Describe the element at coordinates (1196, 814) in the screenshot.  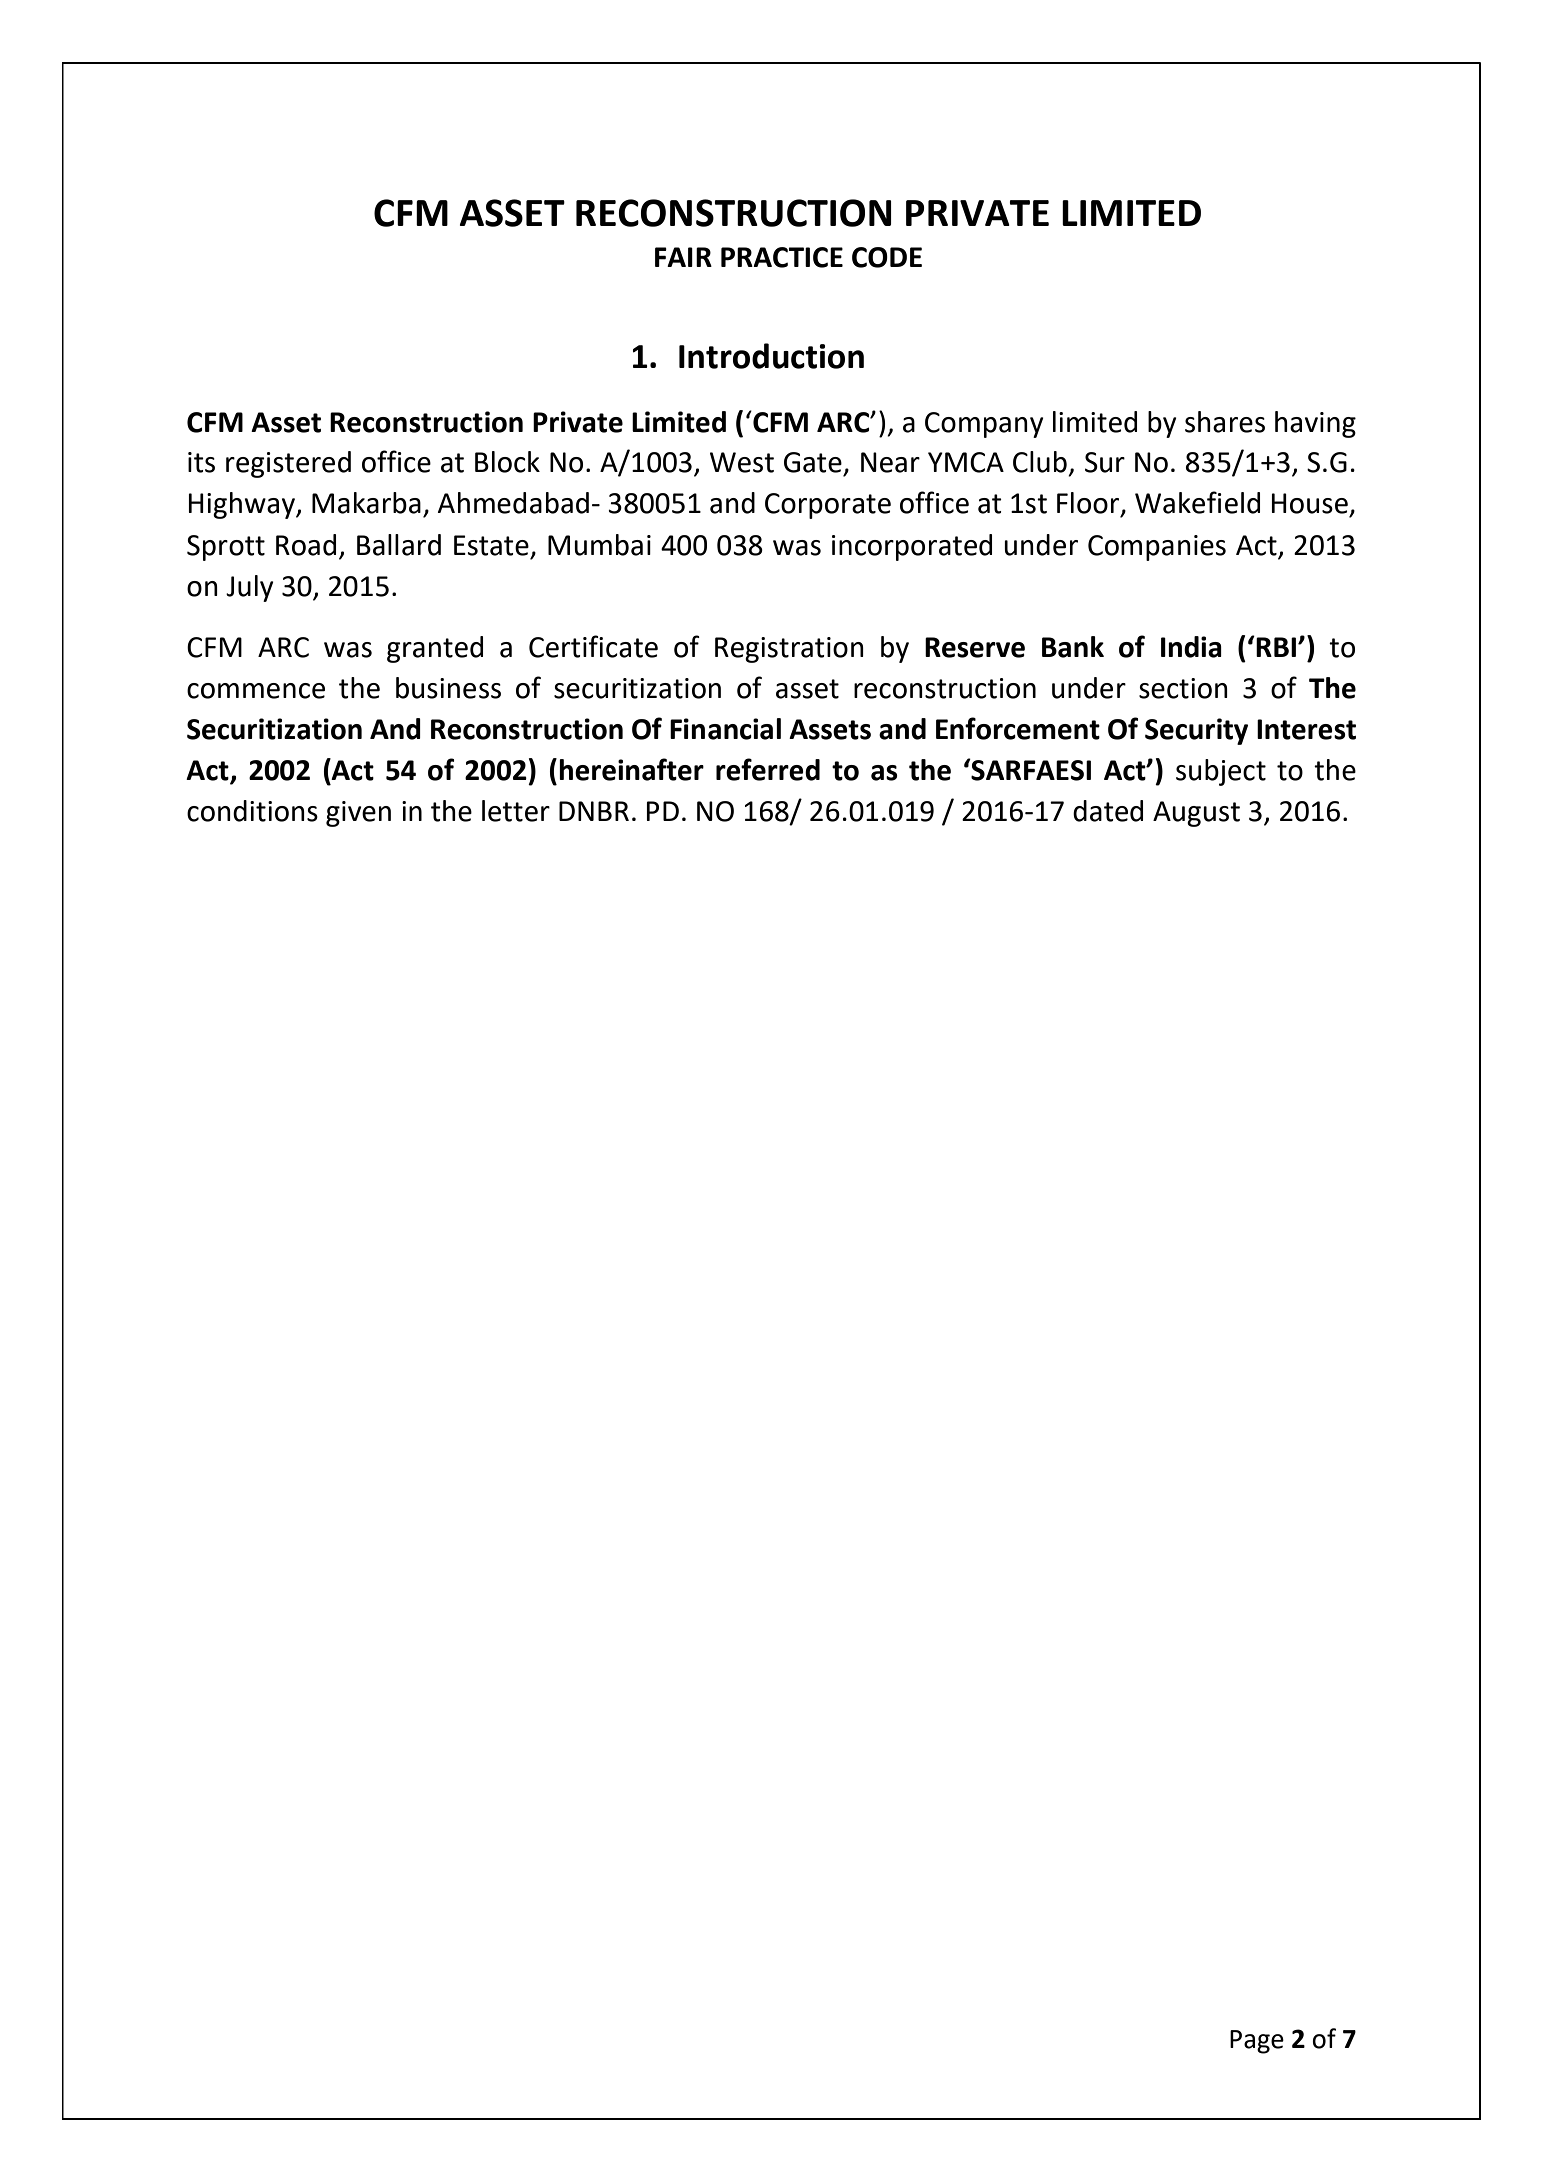
I see `August` at that location.
